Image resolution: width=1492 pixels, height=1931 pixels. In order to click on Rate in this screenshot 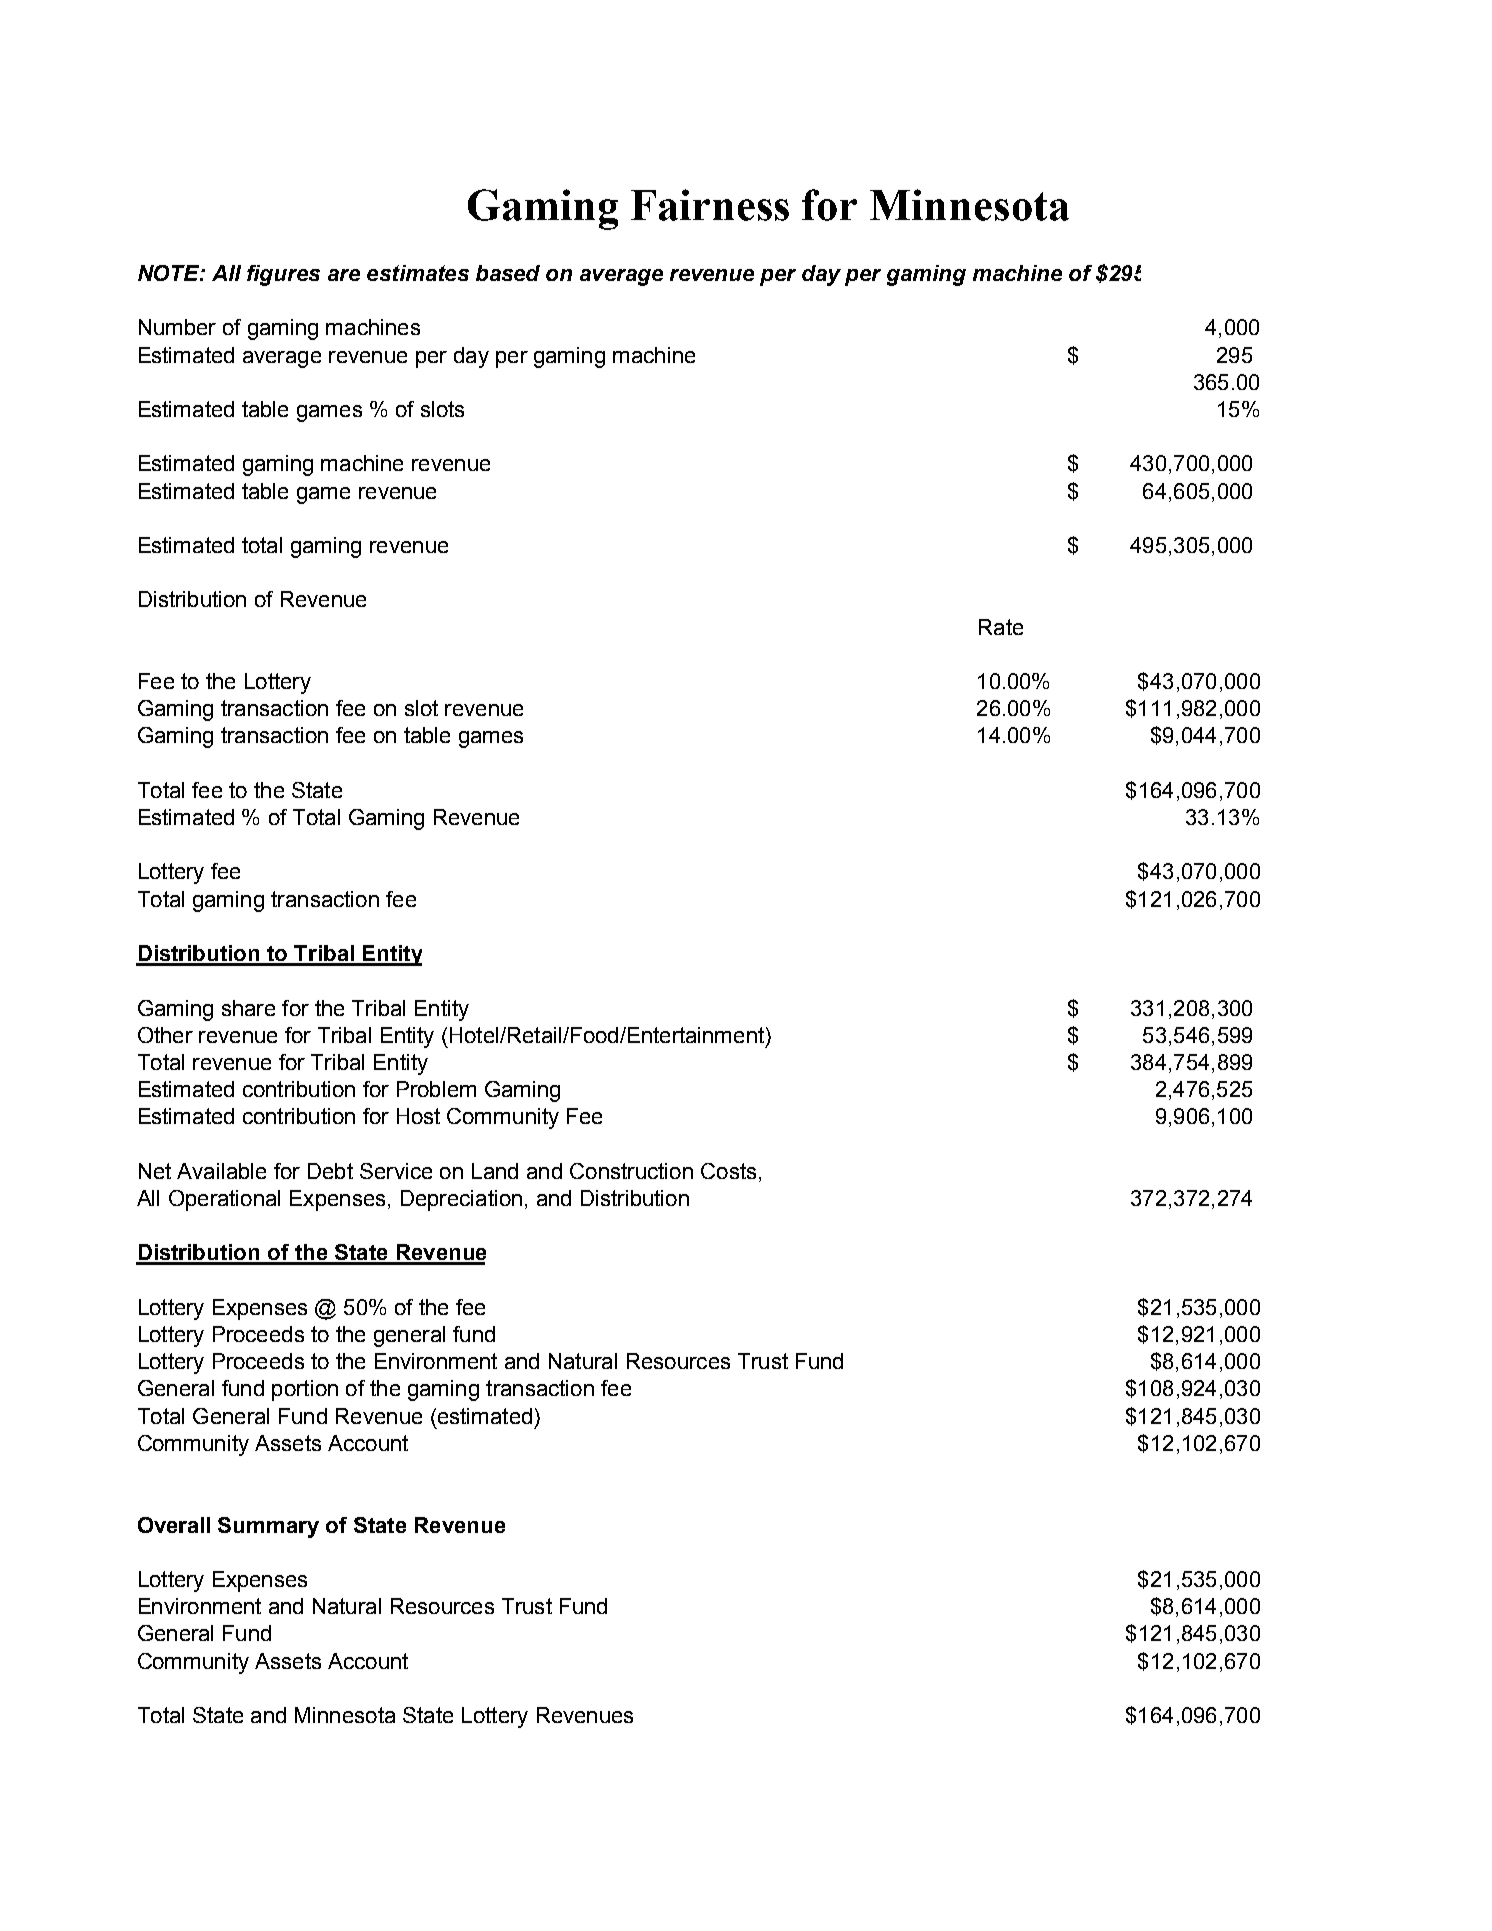, I will do `click(1001, 627)`.
